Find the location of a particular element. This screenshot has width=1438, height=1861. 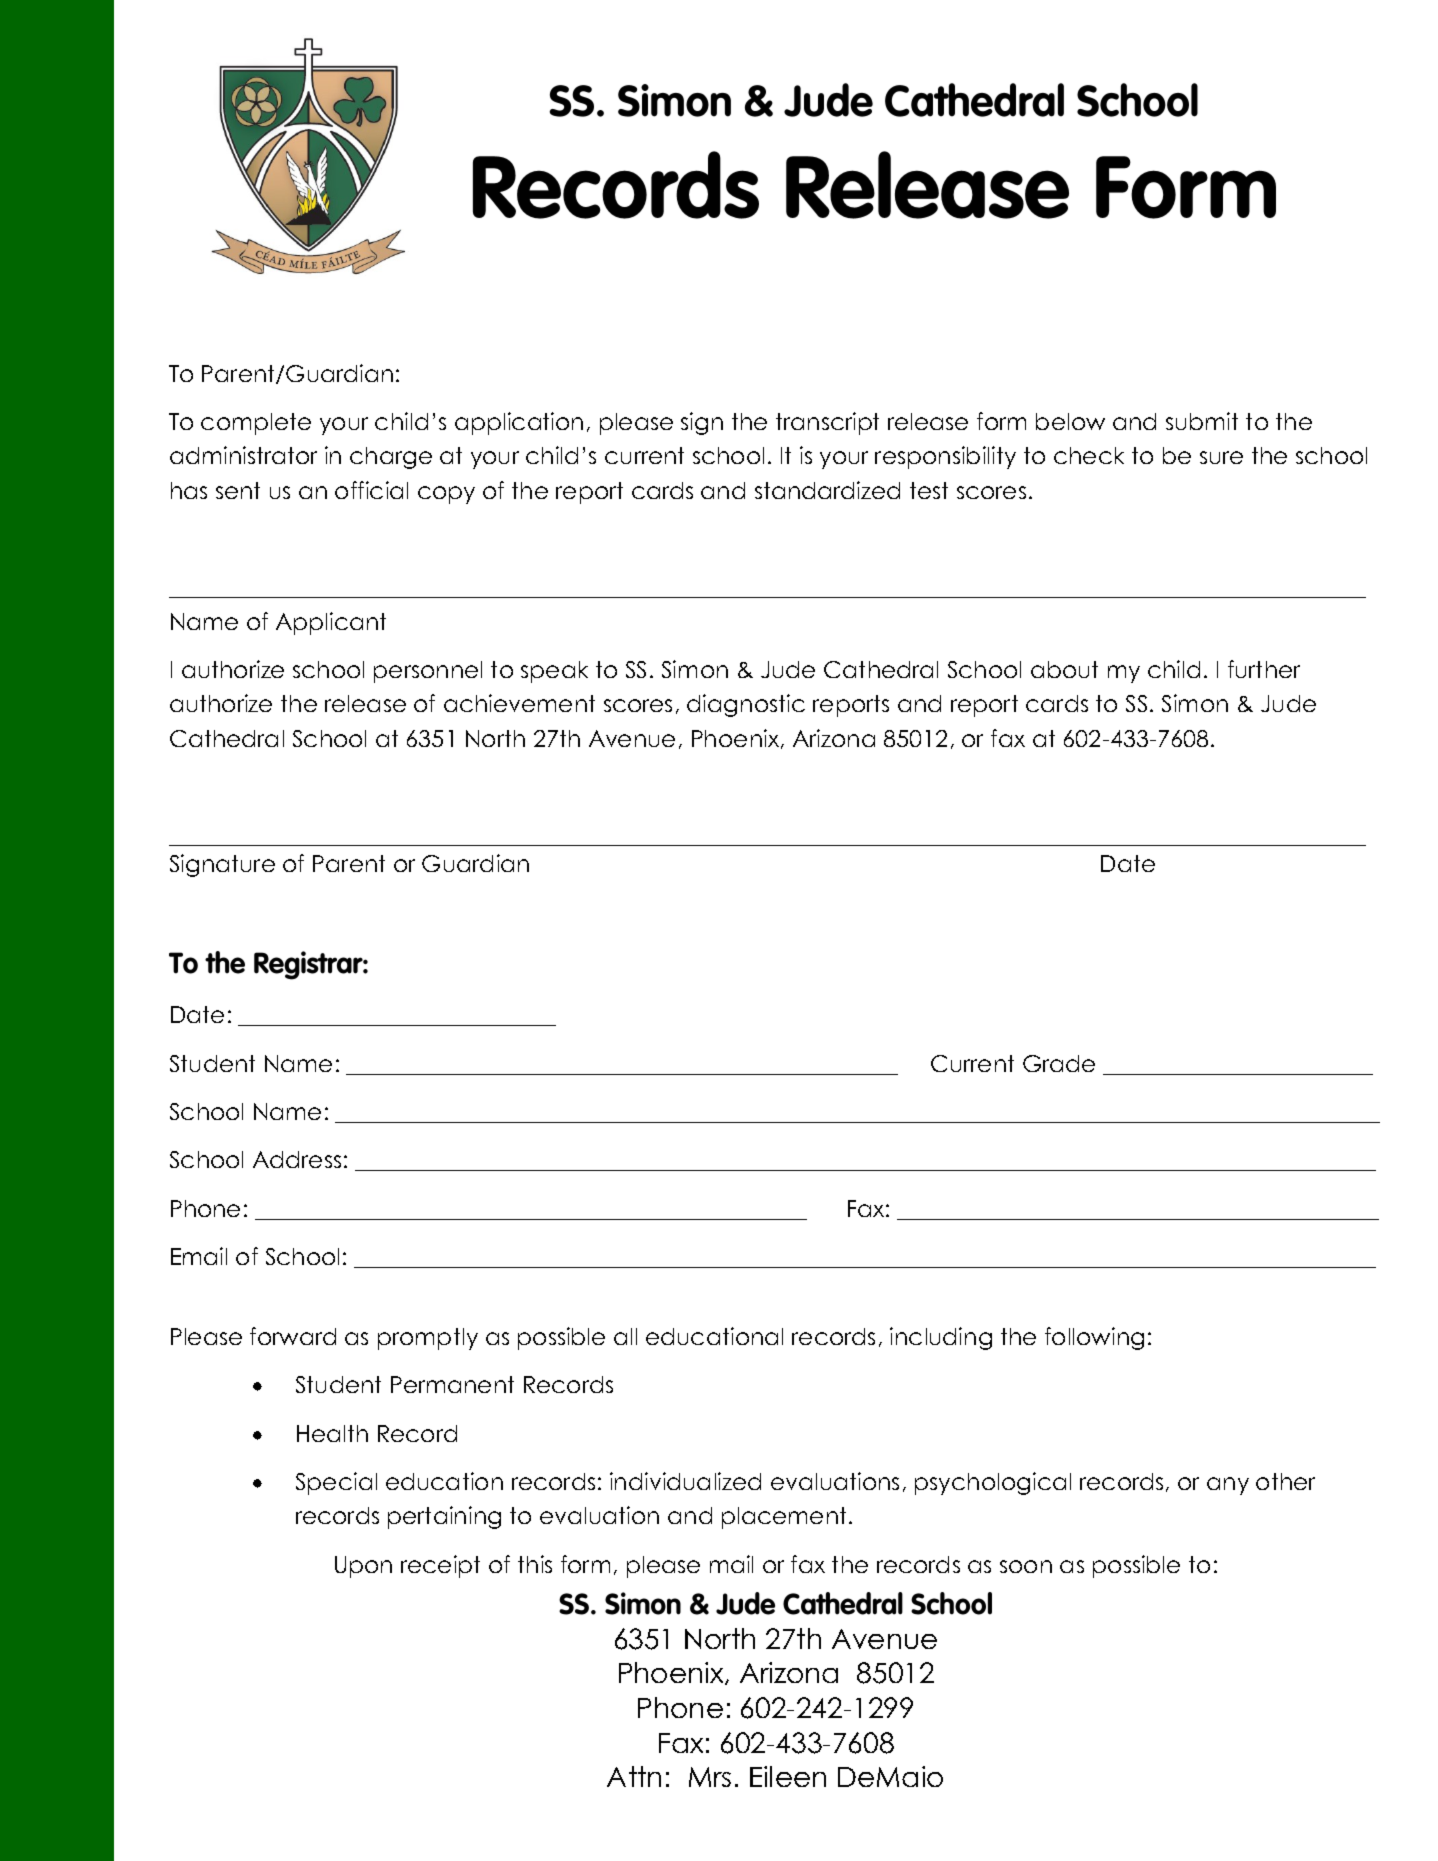

following is located at coordinates (1094, 1338).
